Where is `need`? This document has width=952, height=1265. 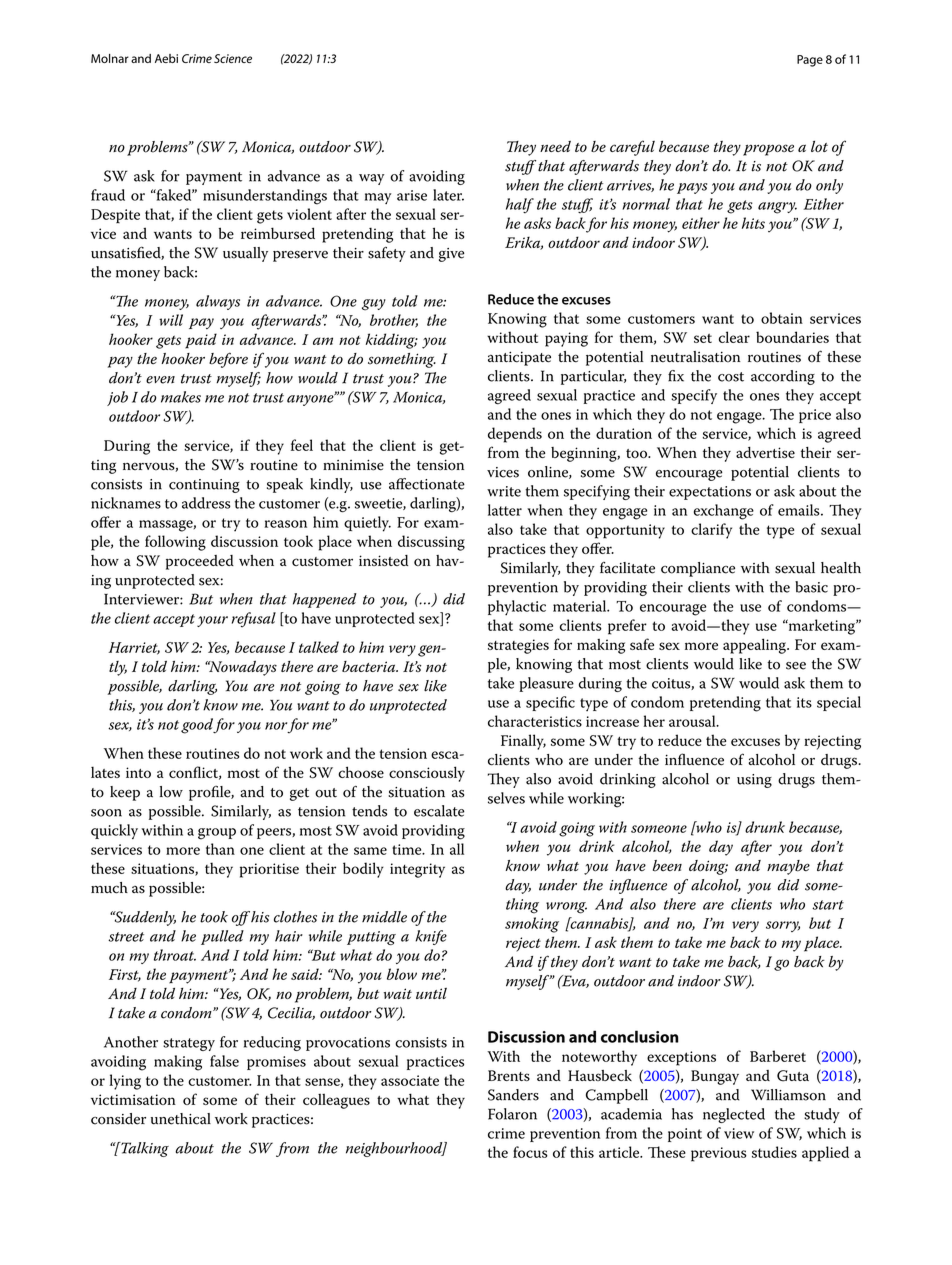 need is located at coordinates (555, 146).
